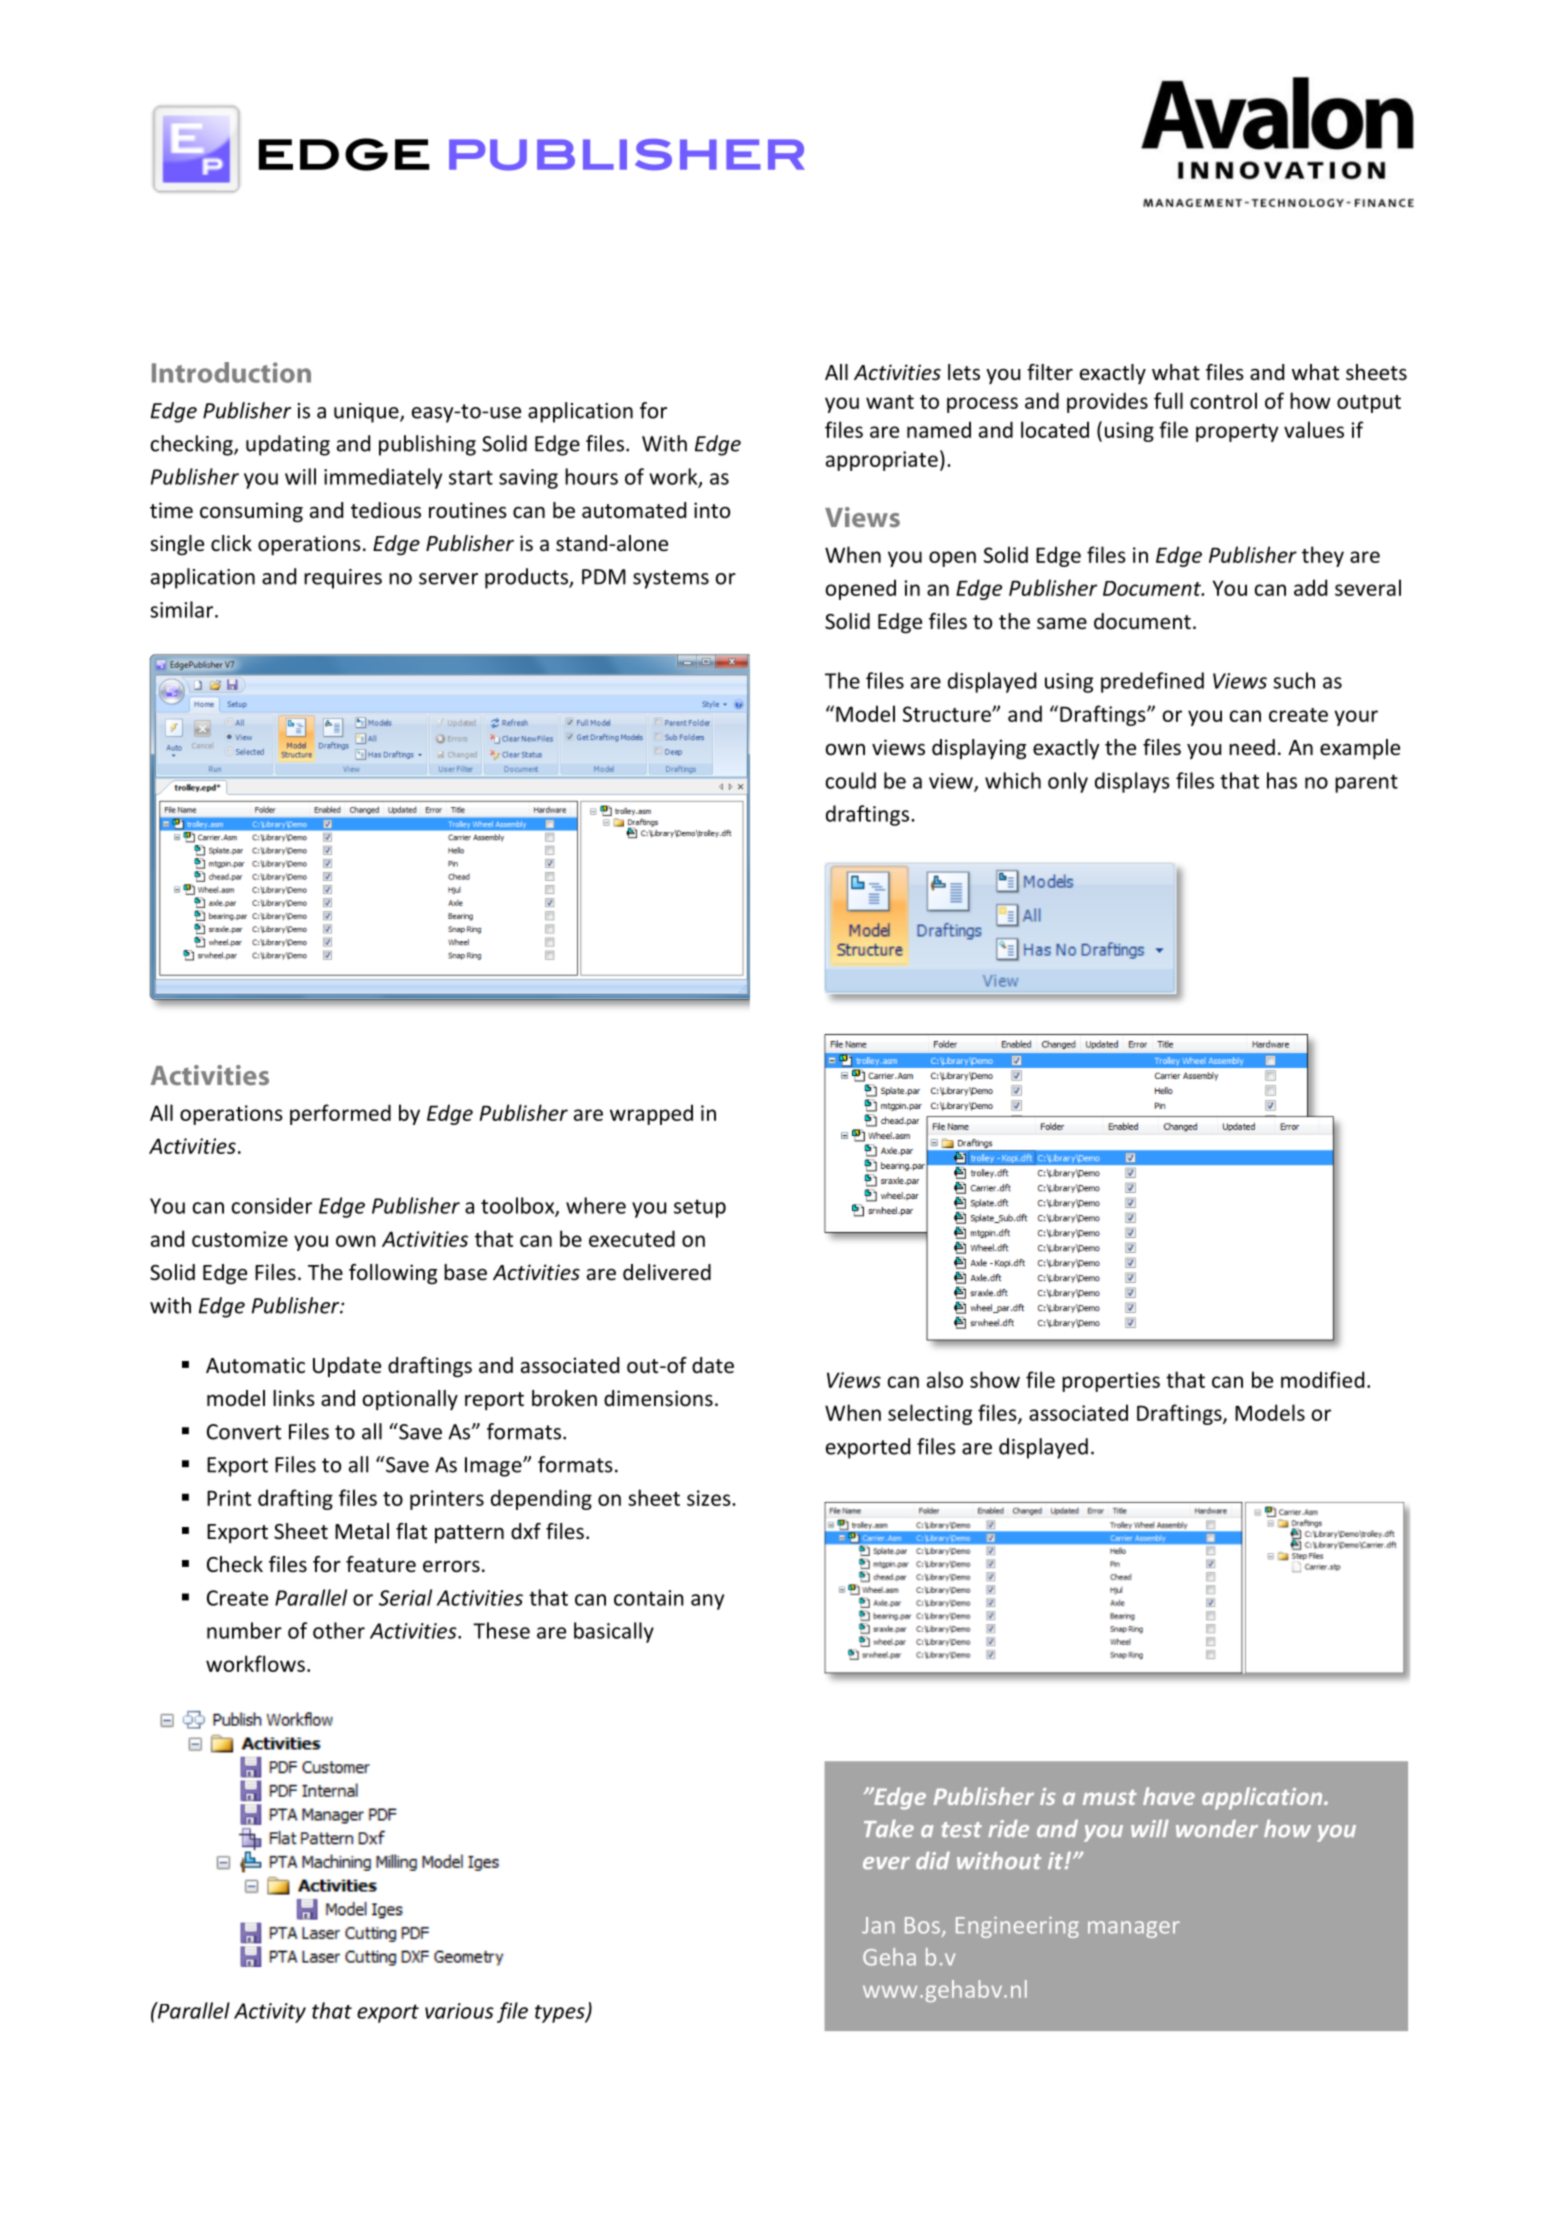  Describe the element at coordinates (288, 445) in the screenshot. I see `updating` at that location.
